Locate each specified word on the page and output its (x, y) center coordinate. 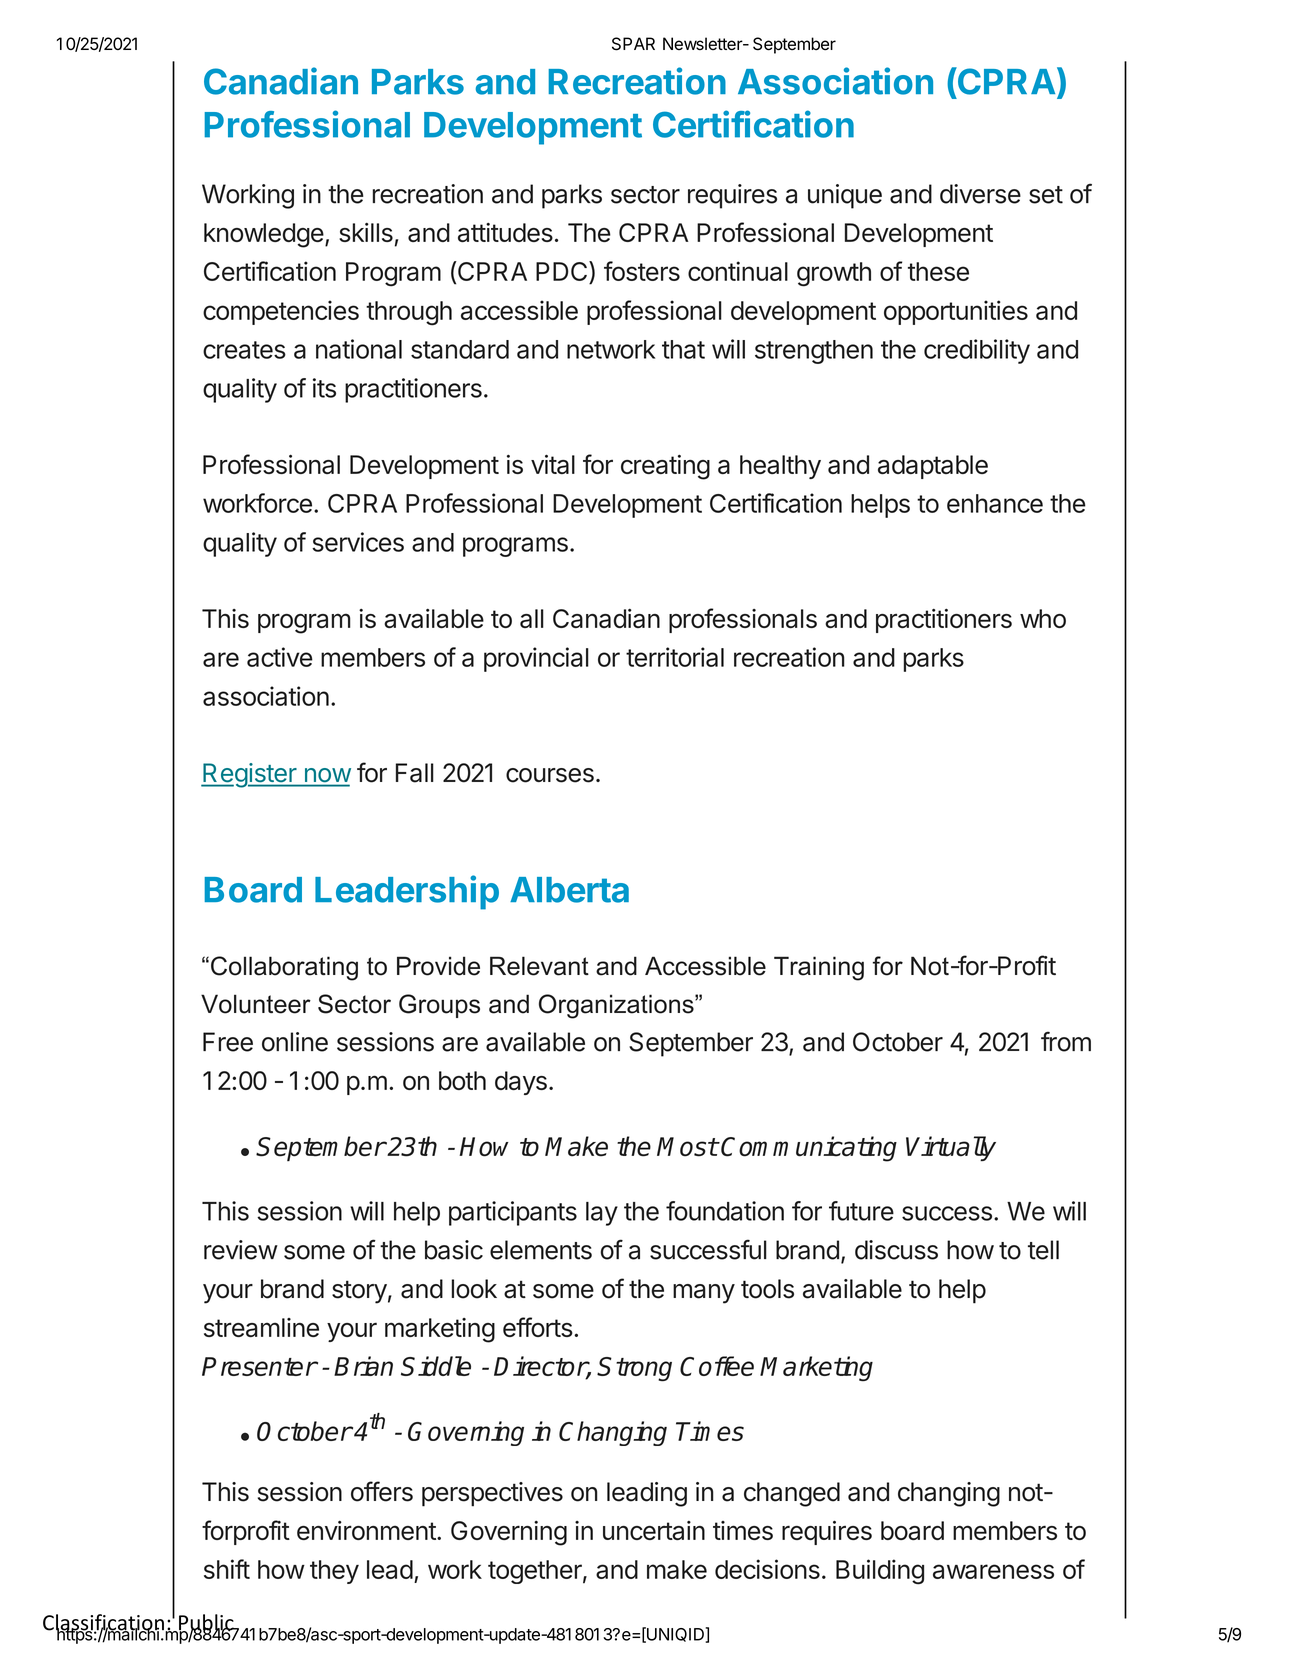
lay (602, 1214)
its (324, 388)
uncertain (654, 1530)
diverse (980, 194)
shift (227, 1569)
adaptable (933, 467)
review (241, 1250)
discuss (896, 1250)
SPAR (633, 44)
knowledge (264, 235)
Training (819, 968)
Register (249, 775)
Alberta (569, 890)
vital (553, 464)
